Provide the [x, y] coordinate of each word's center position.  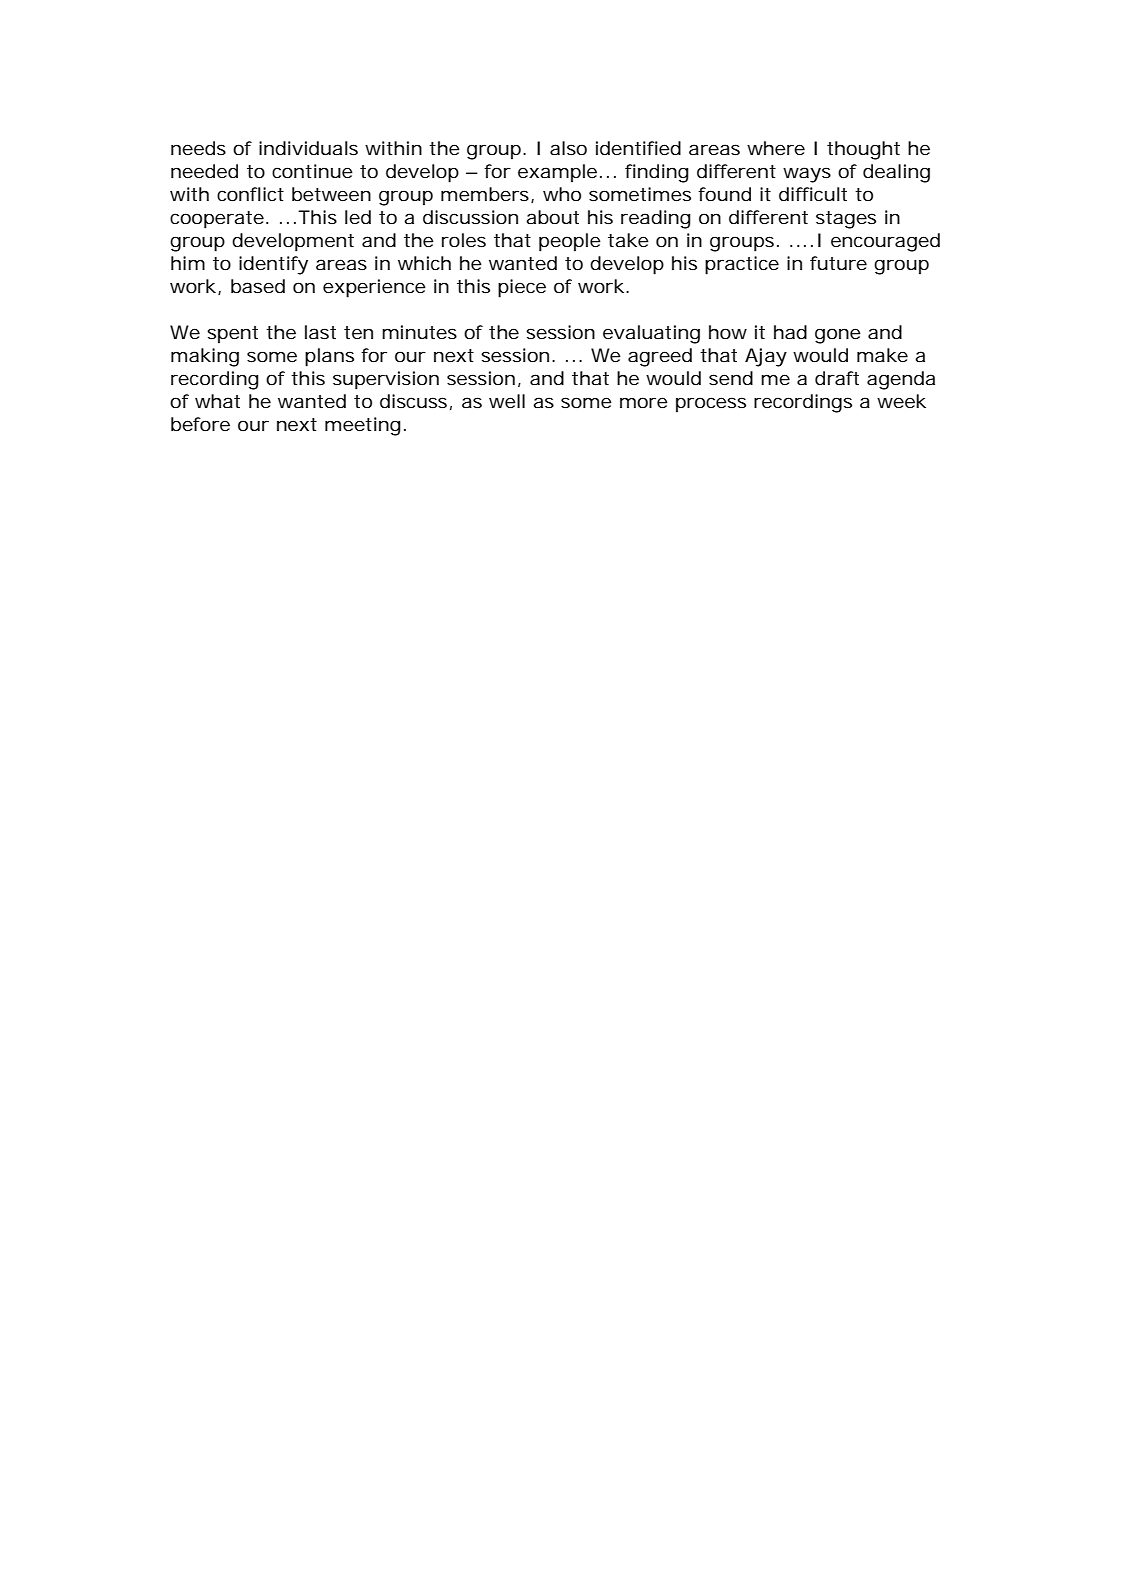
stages [846, 220]
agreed [660, 357]
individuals [308, 148]
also [568, 148]
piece [522, 288]
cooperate [217, 220]
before [200, 424]
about [552, 217]
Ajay [766, 357]
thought [863, 150]
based [258, 286]
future [838, 263]
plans [329, 357]
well [507, 401]
